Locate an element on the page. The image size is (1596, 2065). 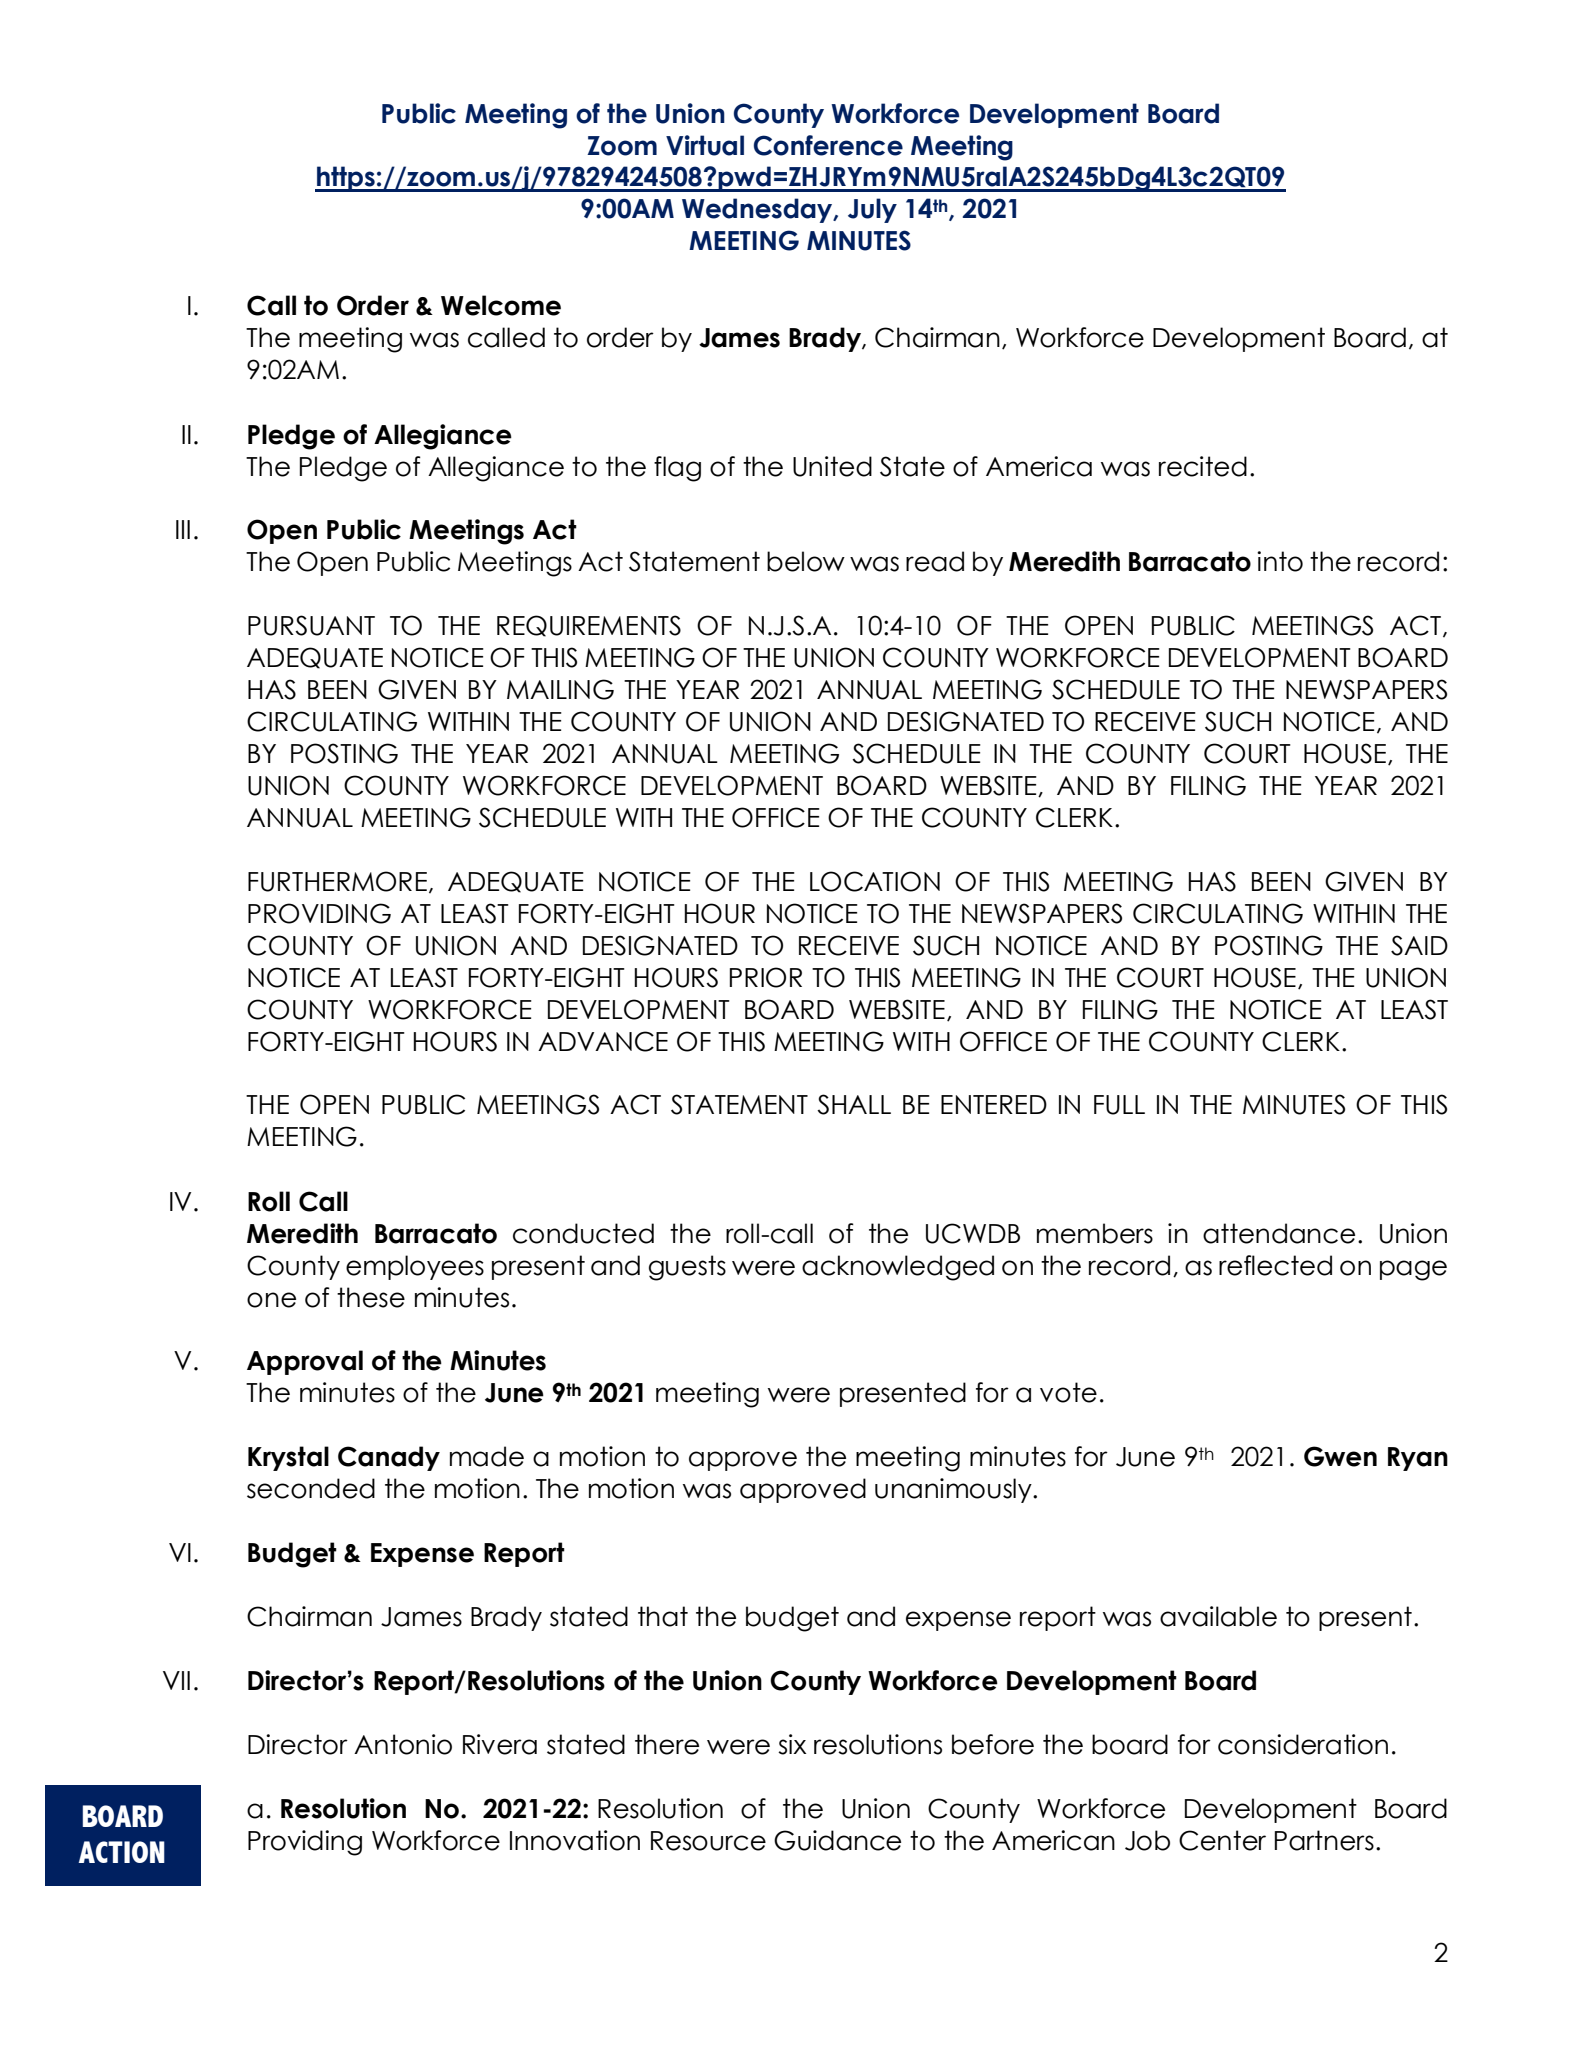
Gwen is located at coordinates (1340, 1456).
